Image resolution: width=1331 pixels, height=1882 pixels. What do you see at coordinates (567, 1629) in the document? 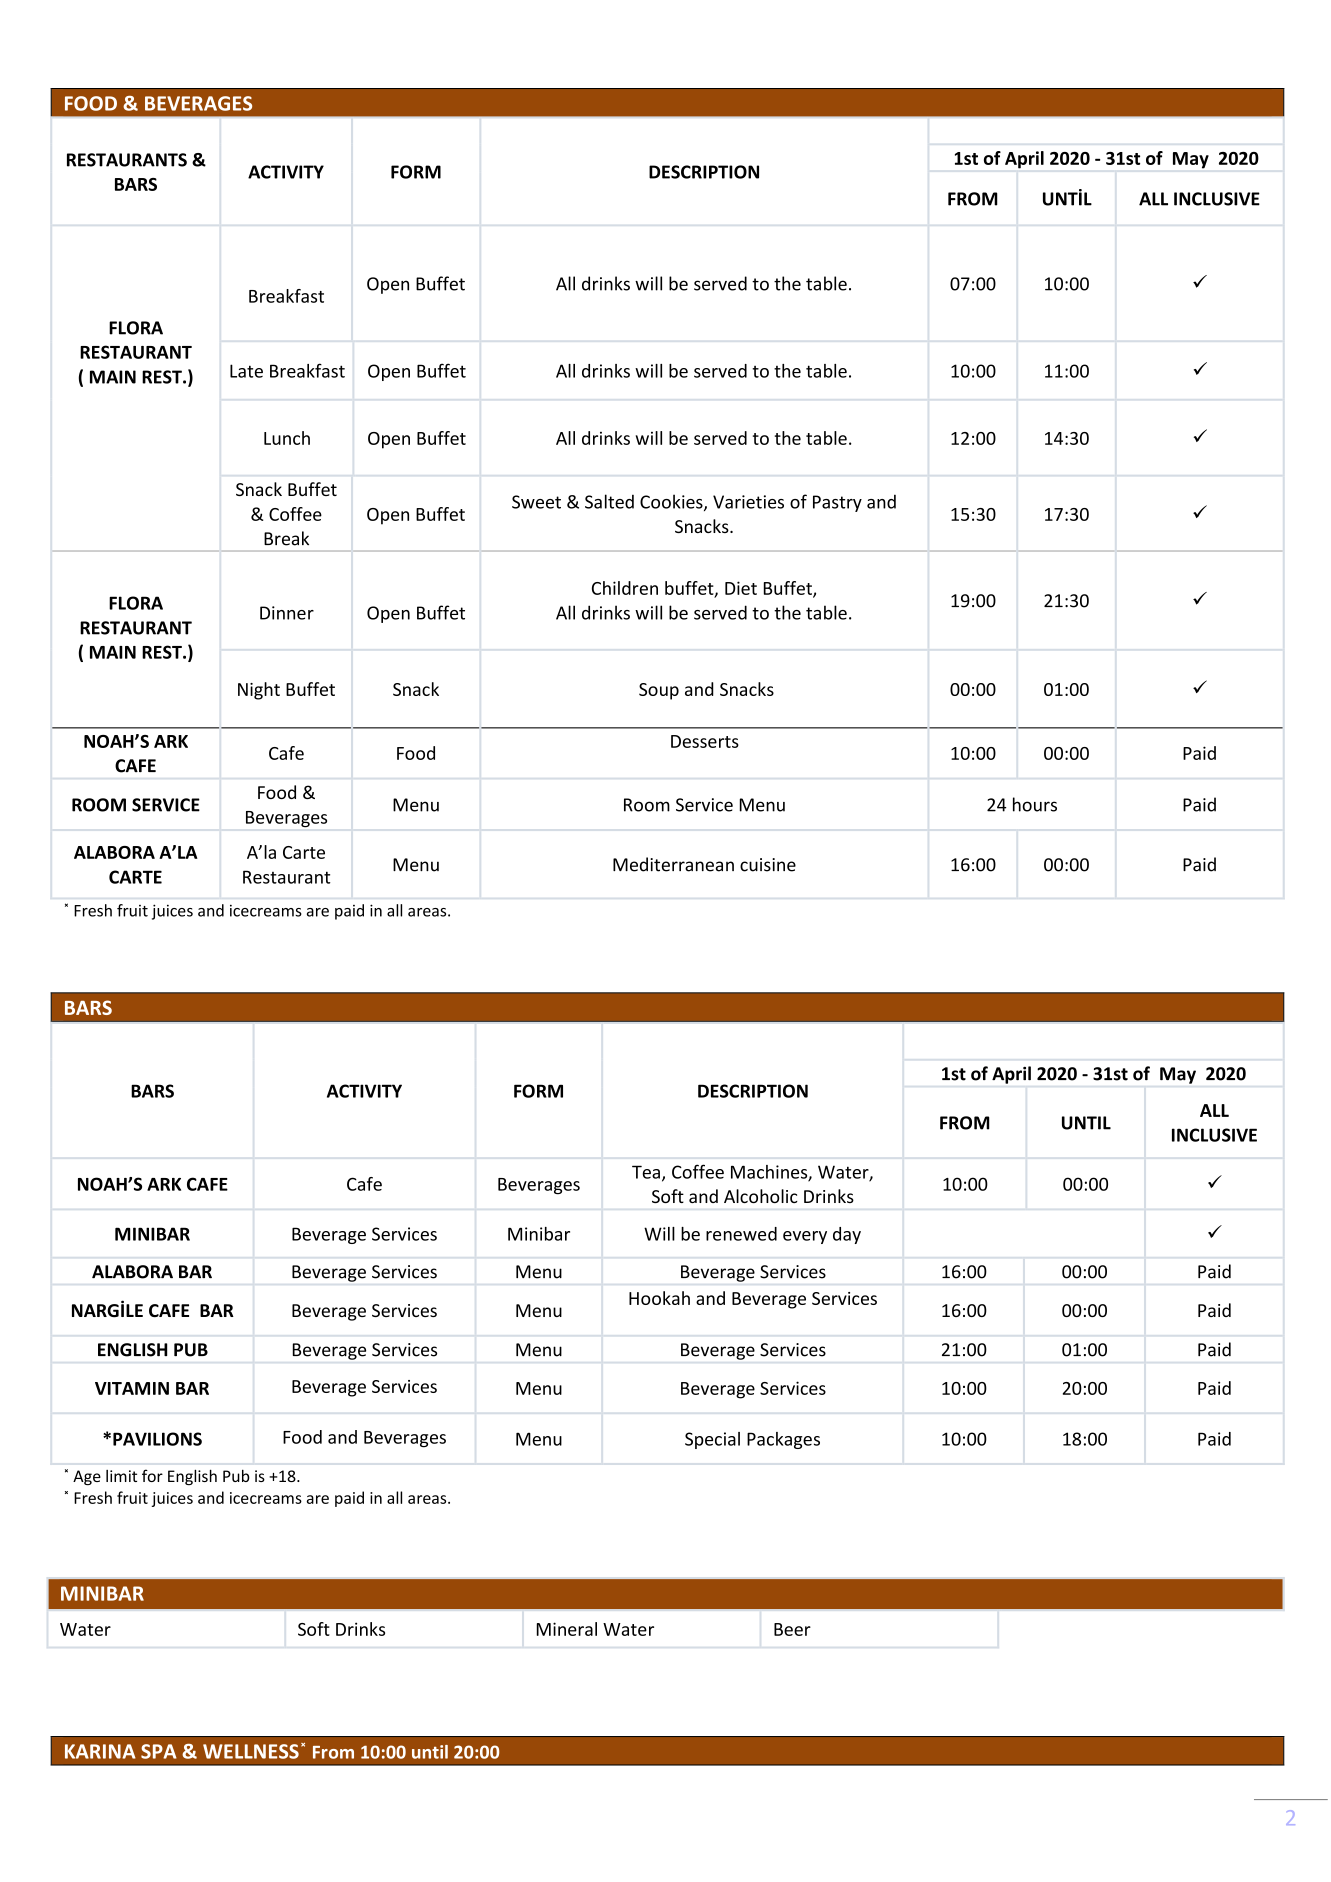
I see `Mineral` at bounding box center [567, 1629].
